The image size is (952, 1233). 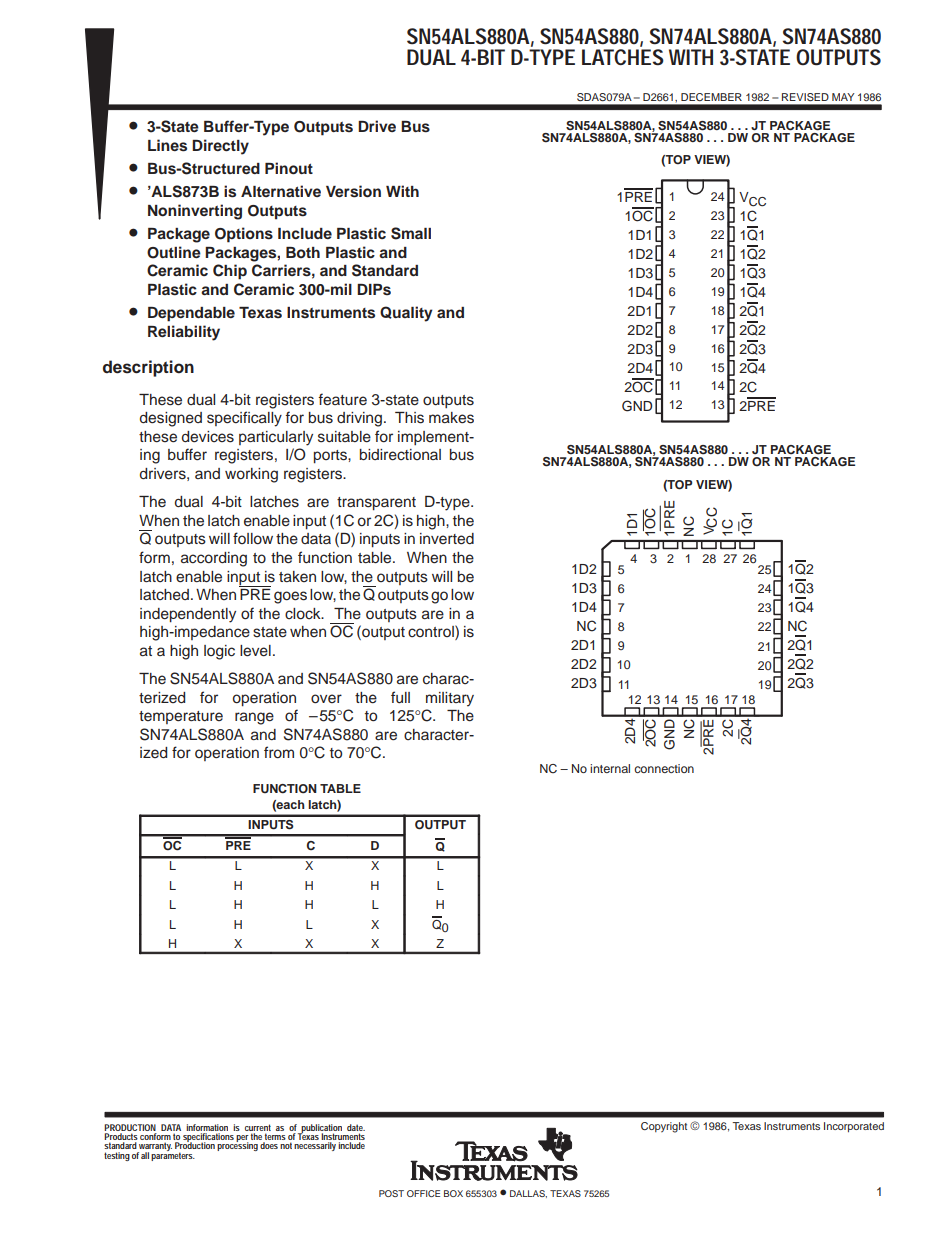 I want to click on internal, so click(x=610, y=768).
